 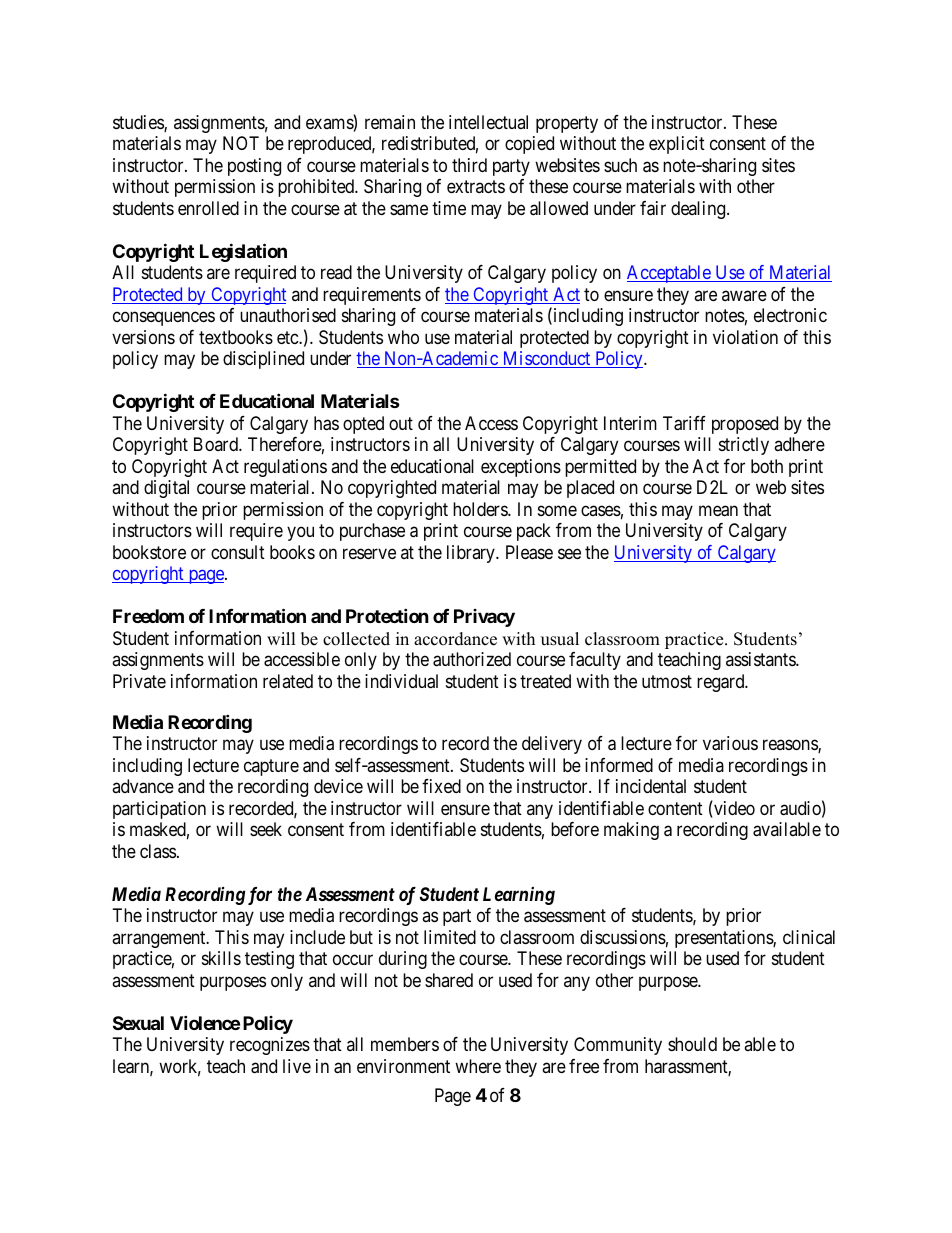 I want to click on where, so click(x=478, y=1066).
